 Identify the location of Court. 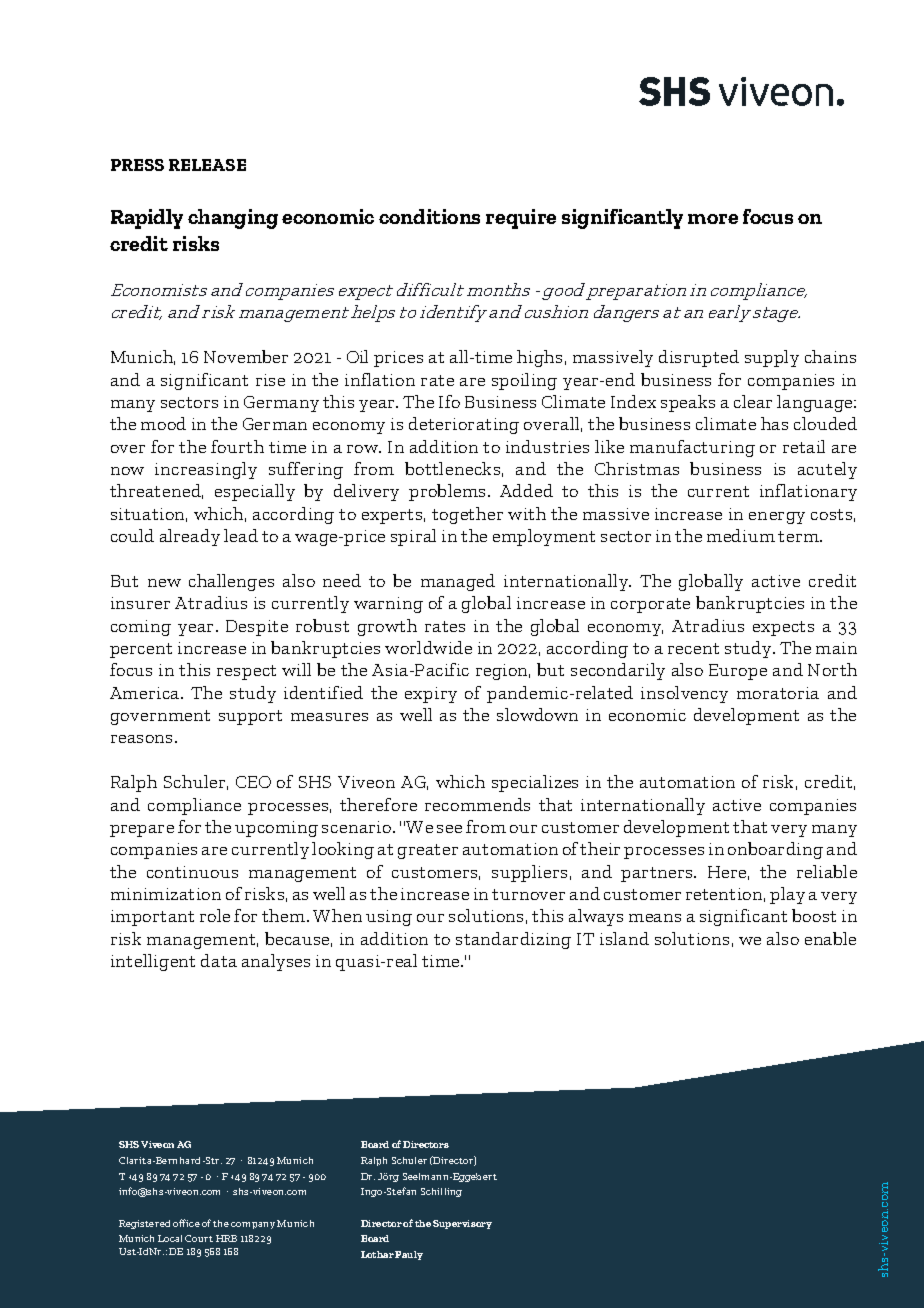
(199, 1238).
